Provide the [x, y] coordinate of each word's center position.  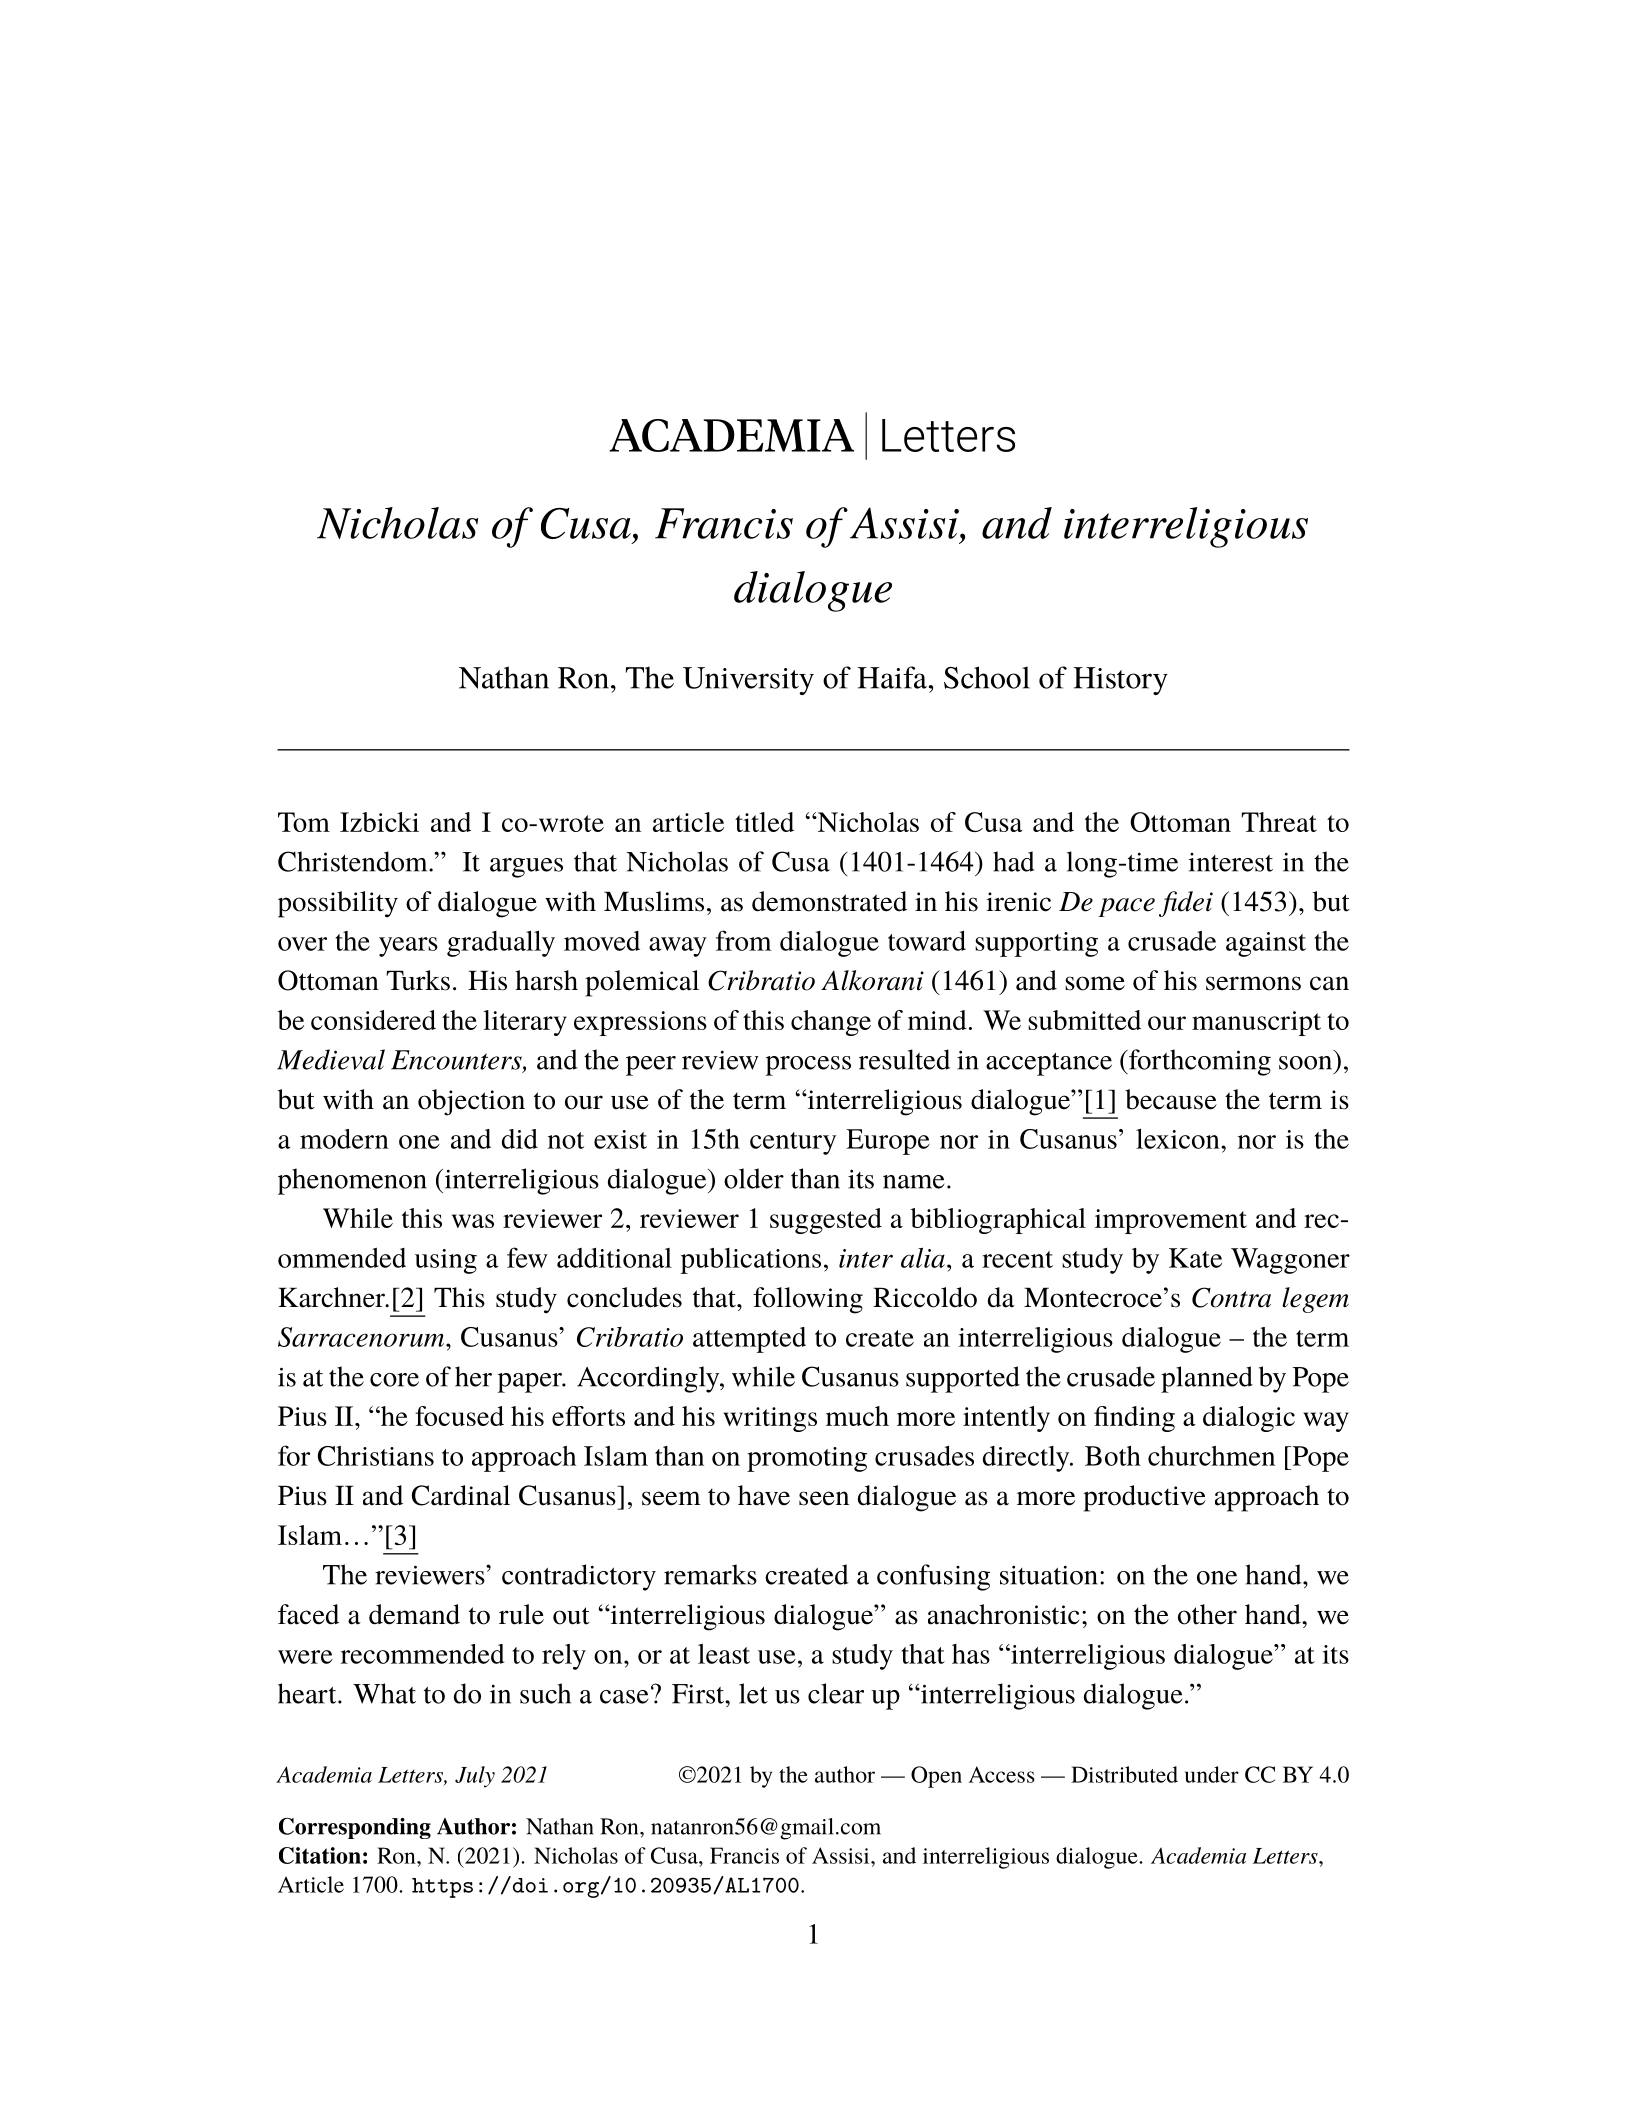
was [473, 1221]
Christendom [354, 861]
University [748, 681]
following [808, 1300]
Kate [1195, 1258]
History [1120, 681]
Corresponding [355, 1828]
